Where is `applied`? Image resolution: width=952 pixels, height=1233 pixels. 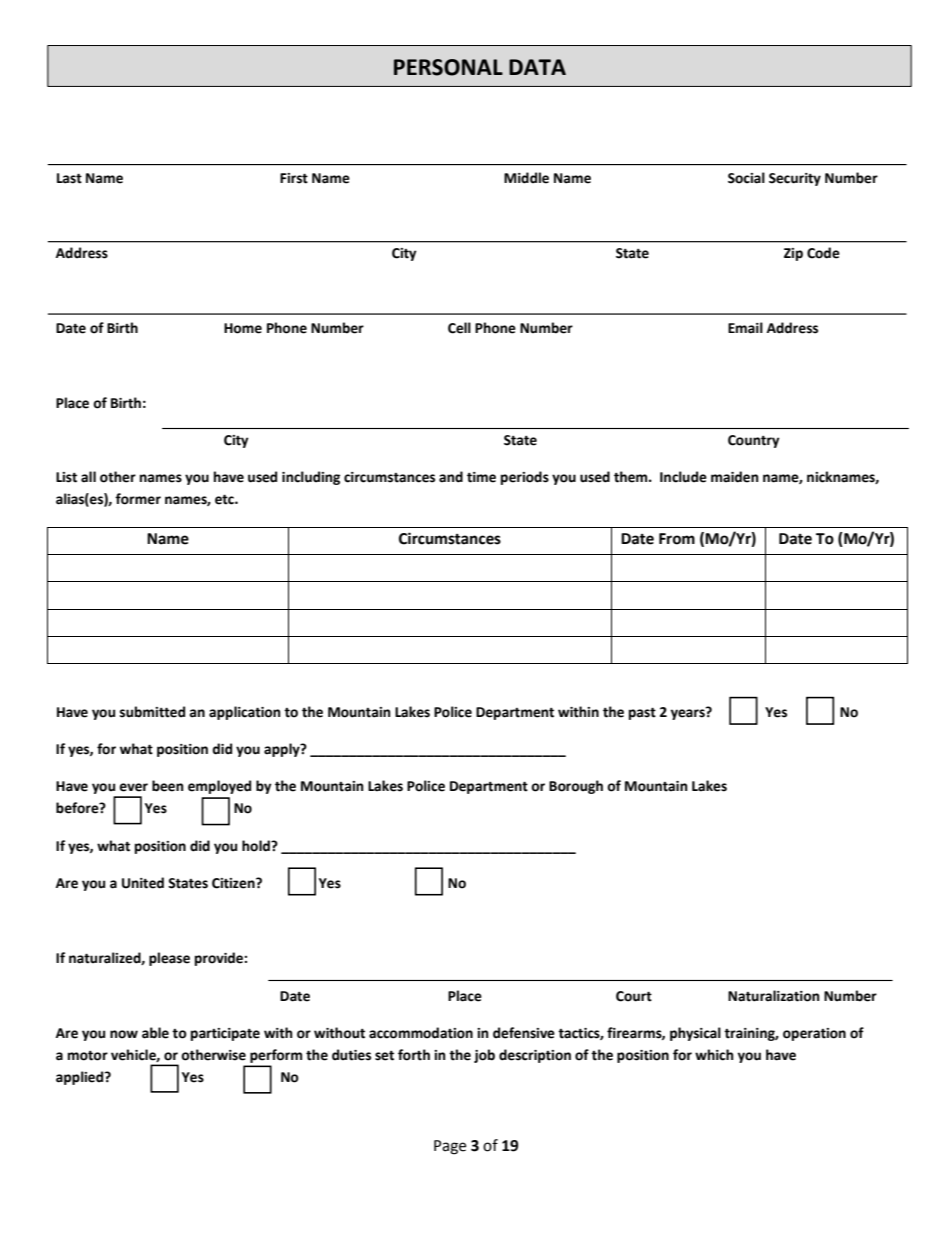
applied is located at coordinates (81, 1078).
